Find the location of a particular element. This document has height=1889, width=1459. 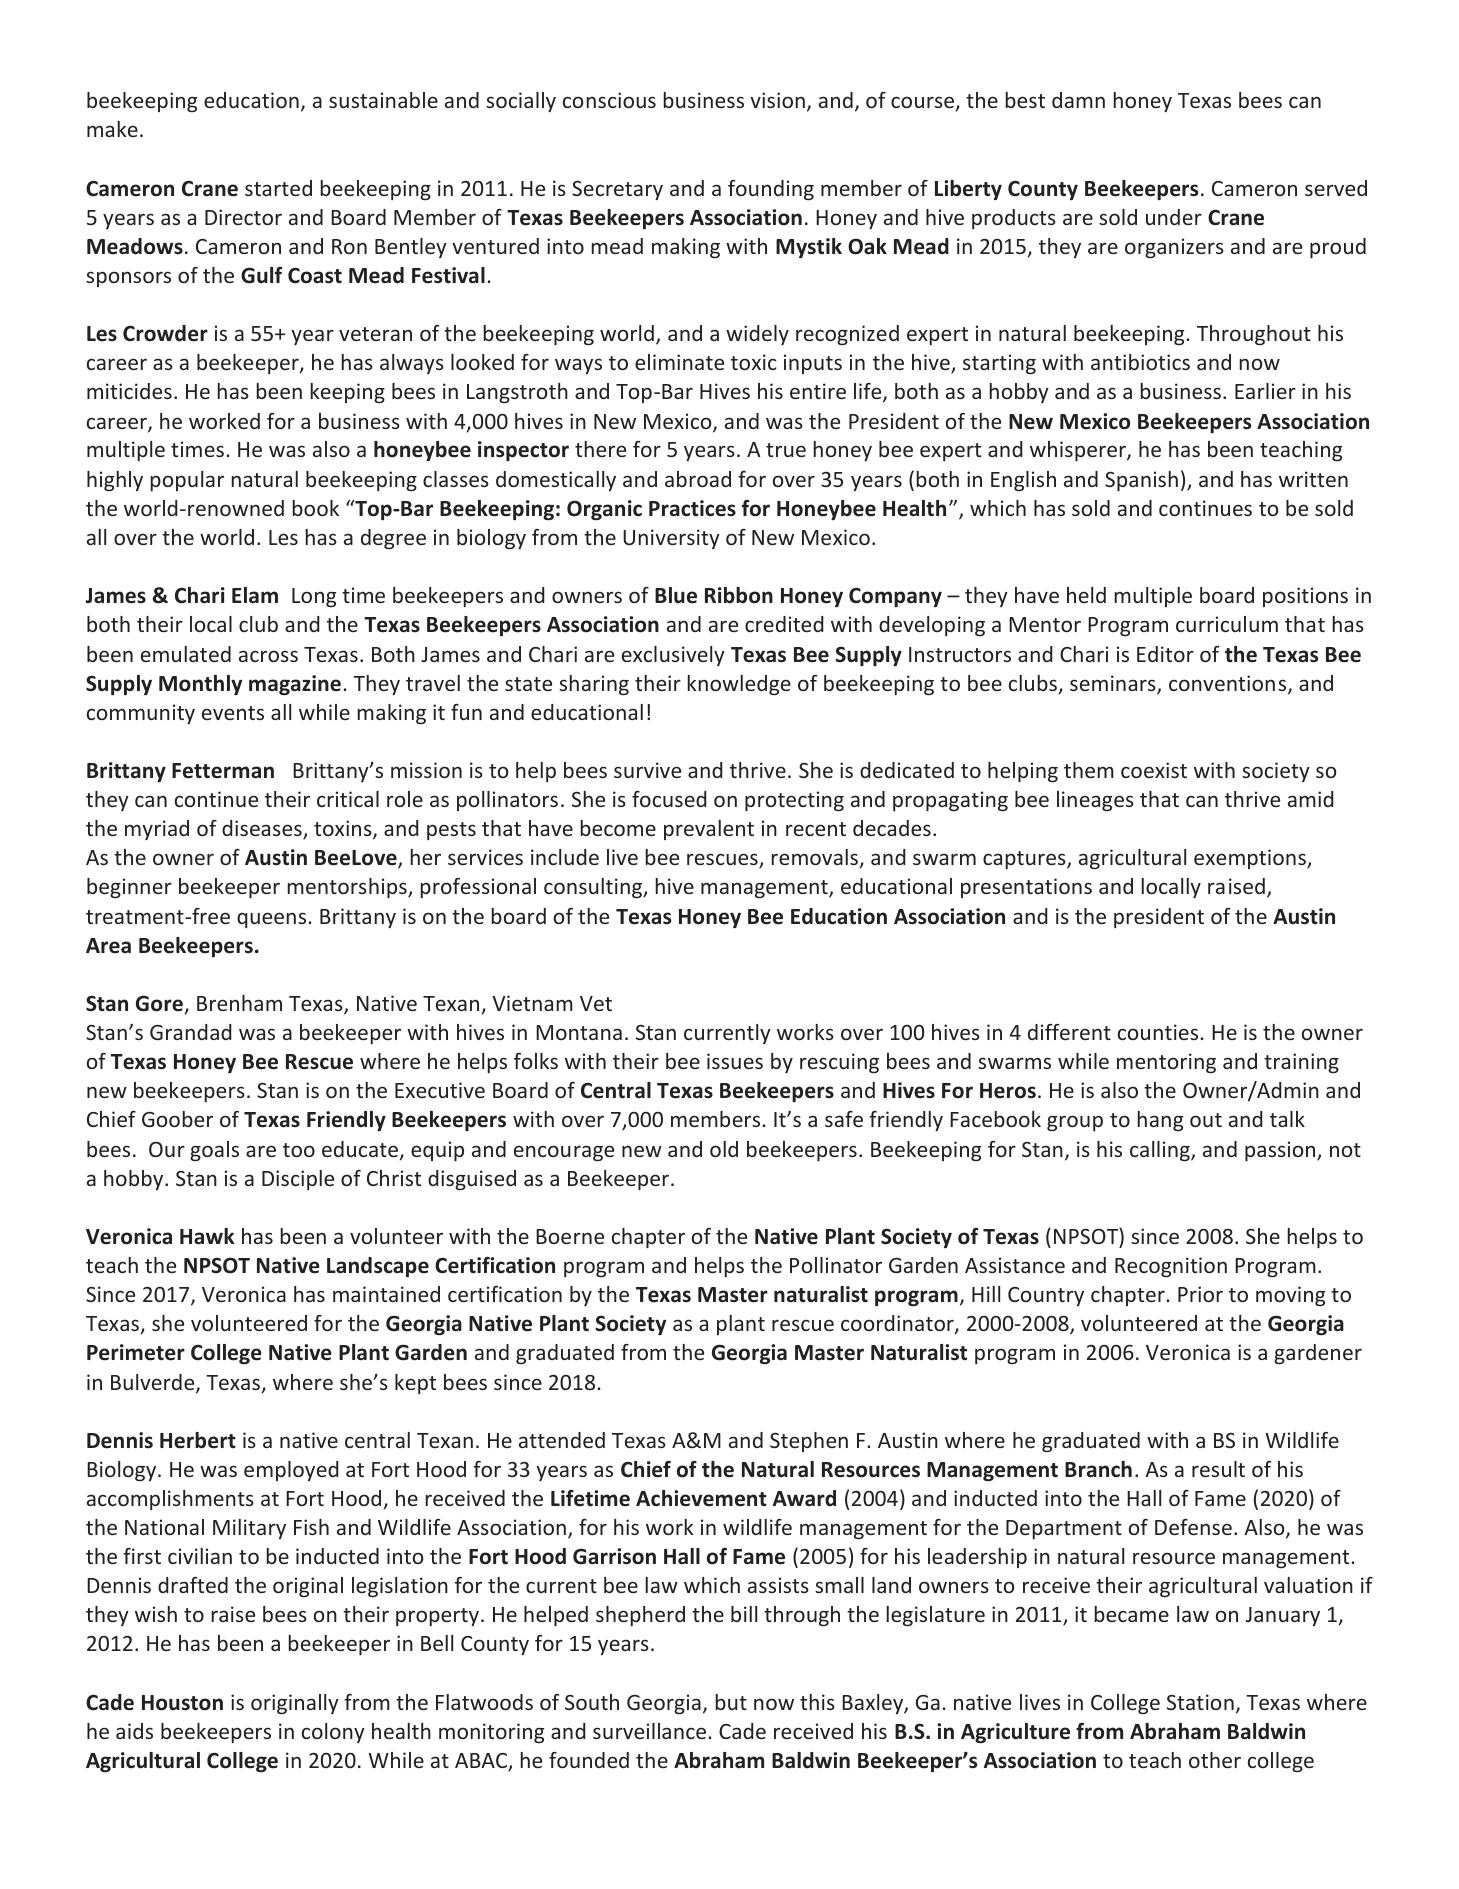

under is located at coordinates (1174, 217).
